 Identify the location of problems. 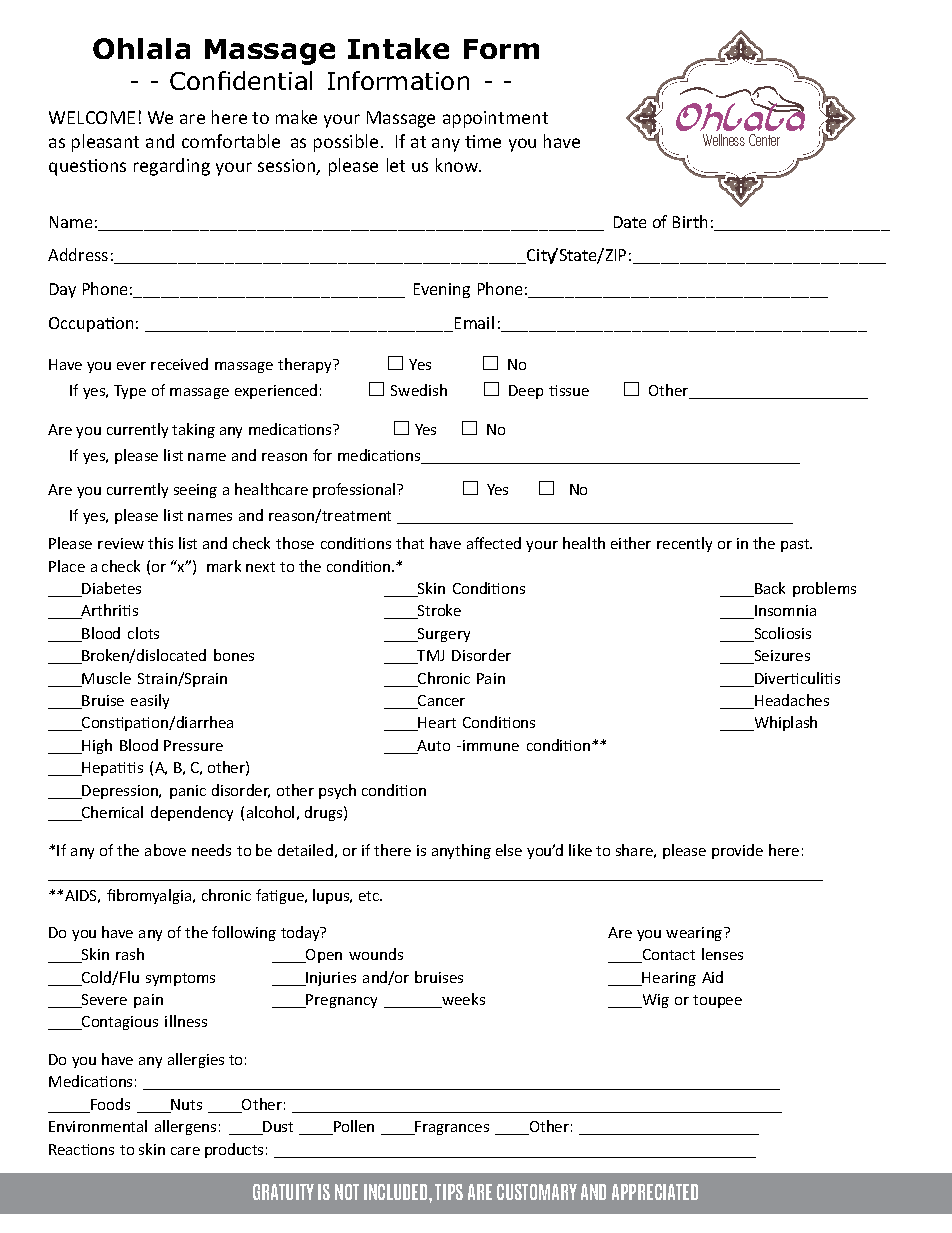
(824, 589).
